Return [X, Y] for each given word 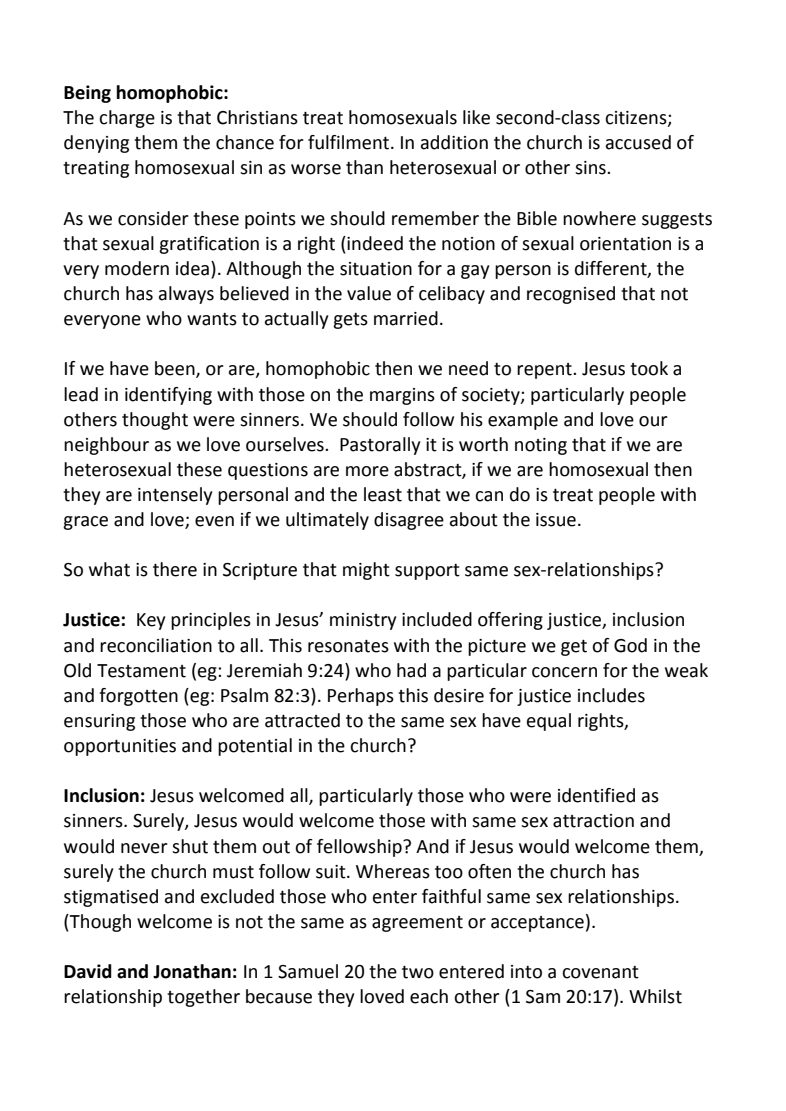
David [88, 971]
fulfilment [350, 142]
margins [402, 396]
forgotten [138, 697]
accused [638, 142]
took [649, 368]
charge [127, 119]
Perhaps [361, 697]
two [418, 972]
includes [611, 695]
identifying [168, 396]
